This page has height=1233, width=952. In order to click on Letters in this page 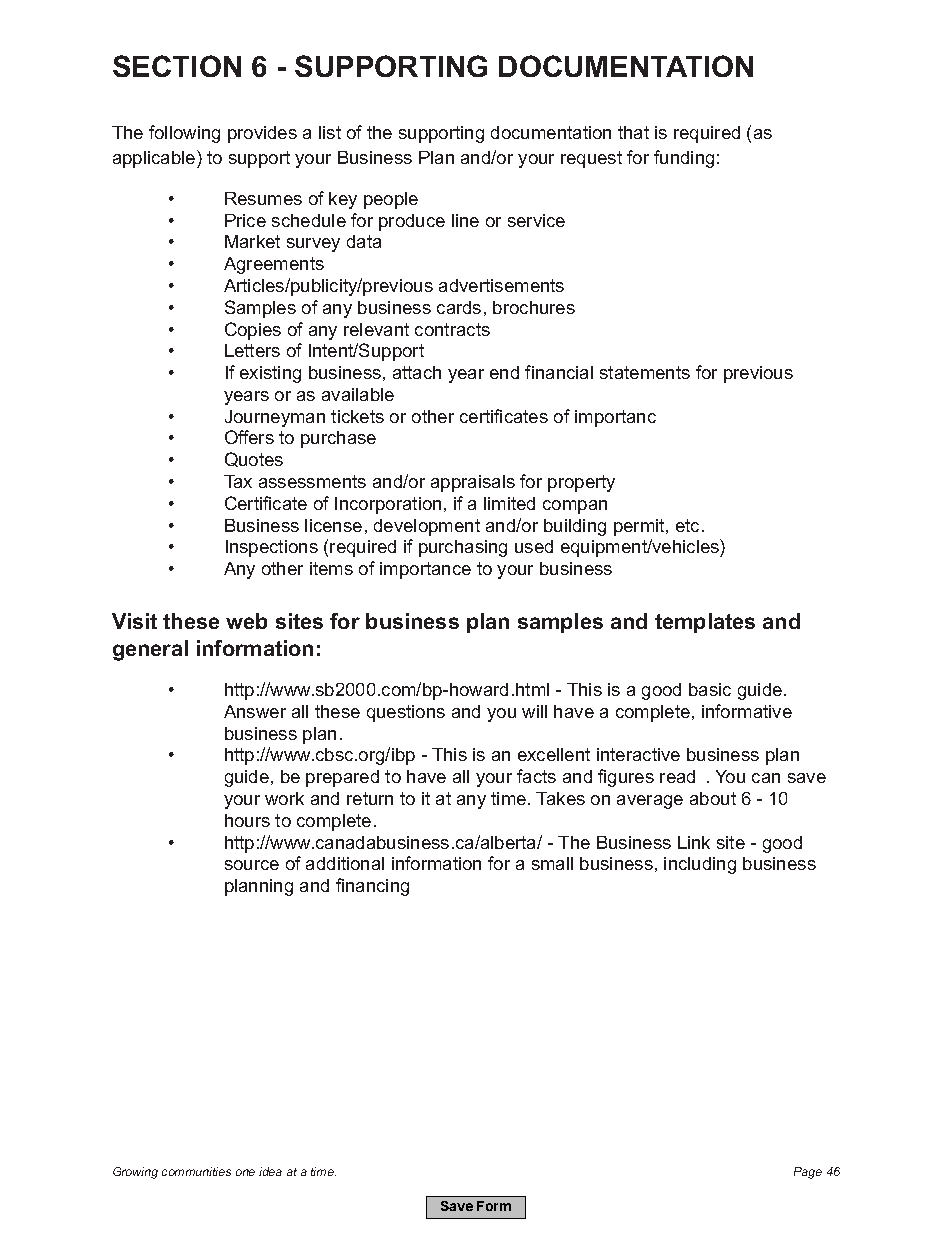, I will do `click(252, 350)`.
